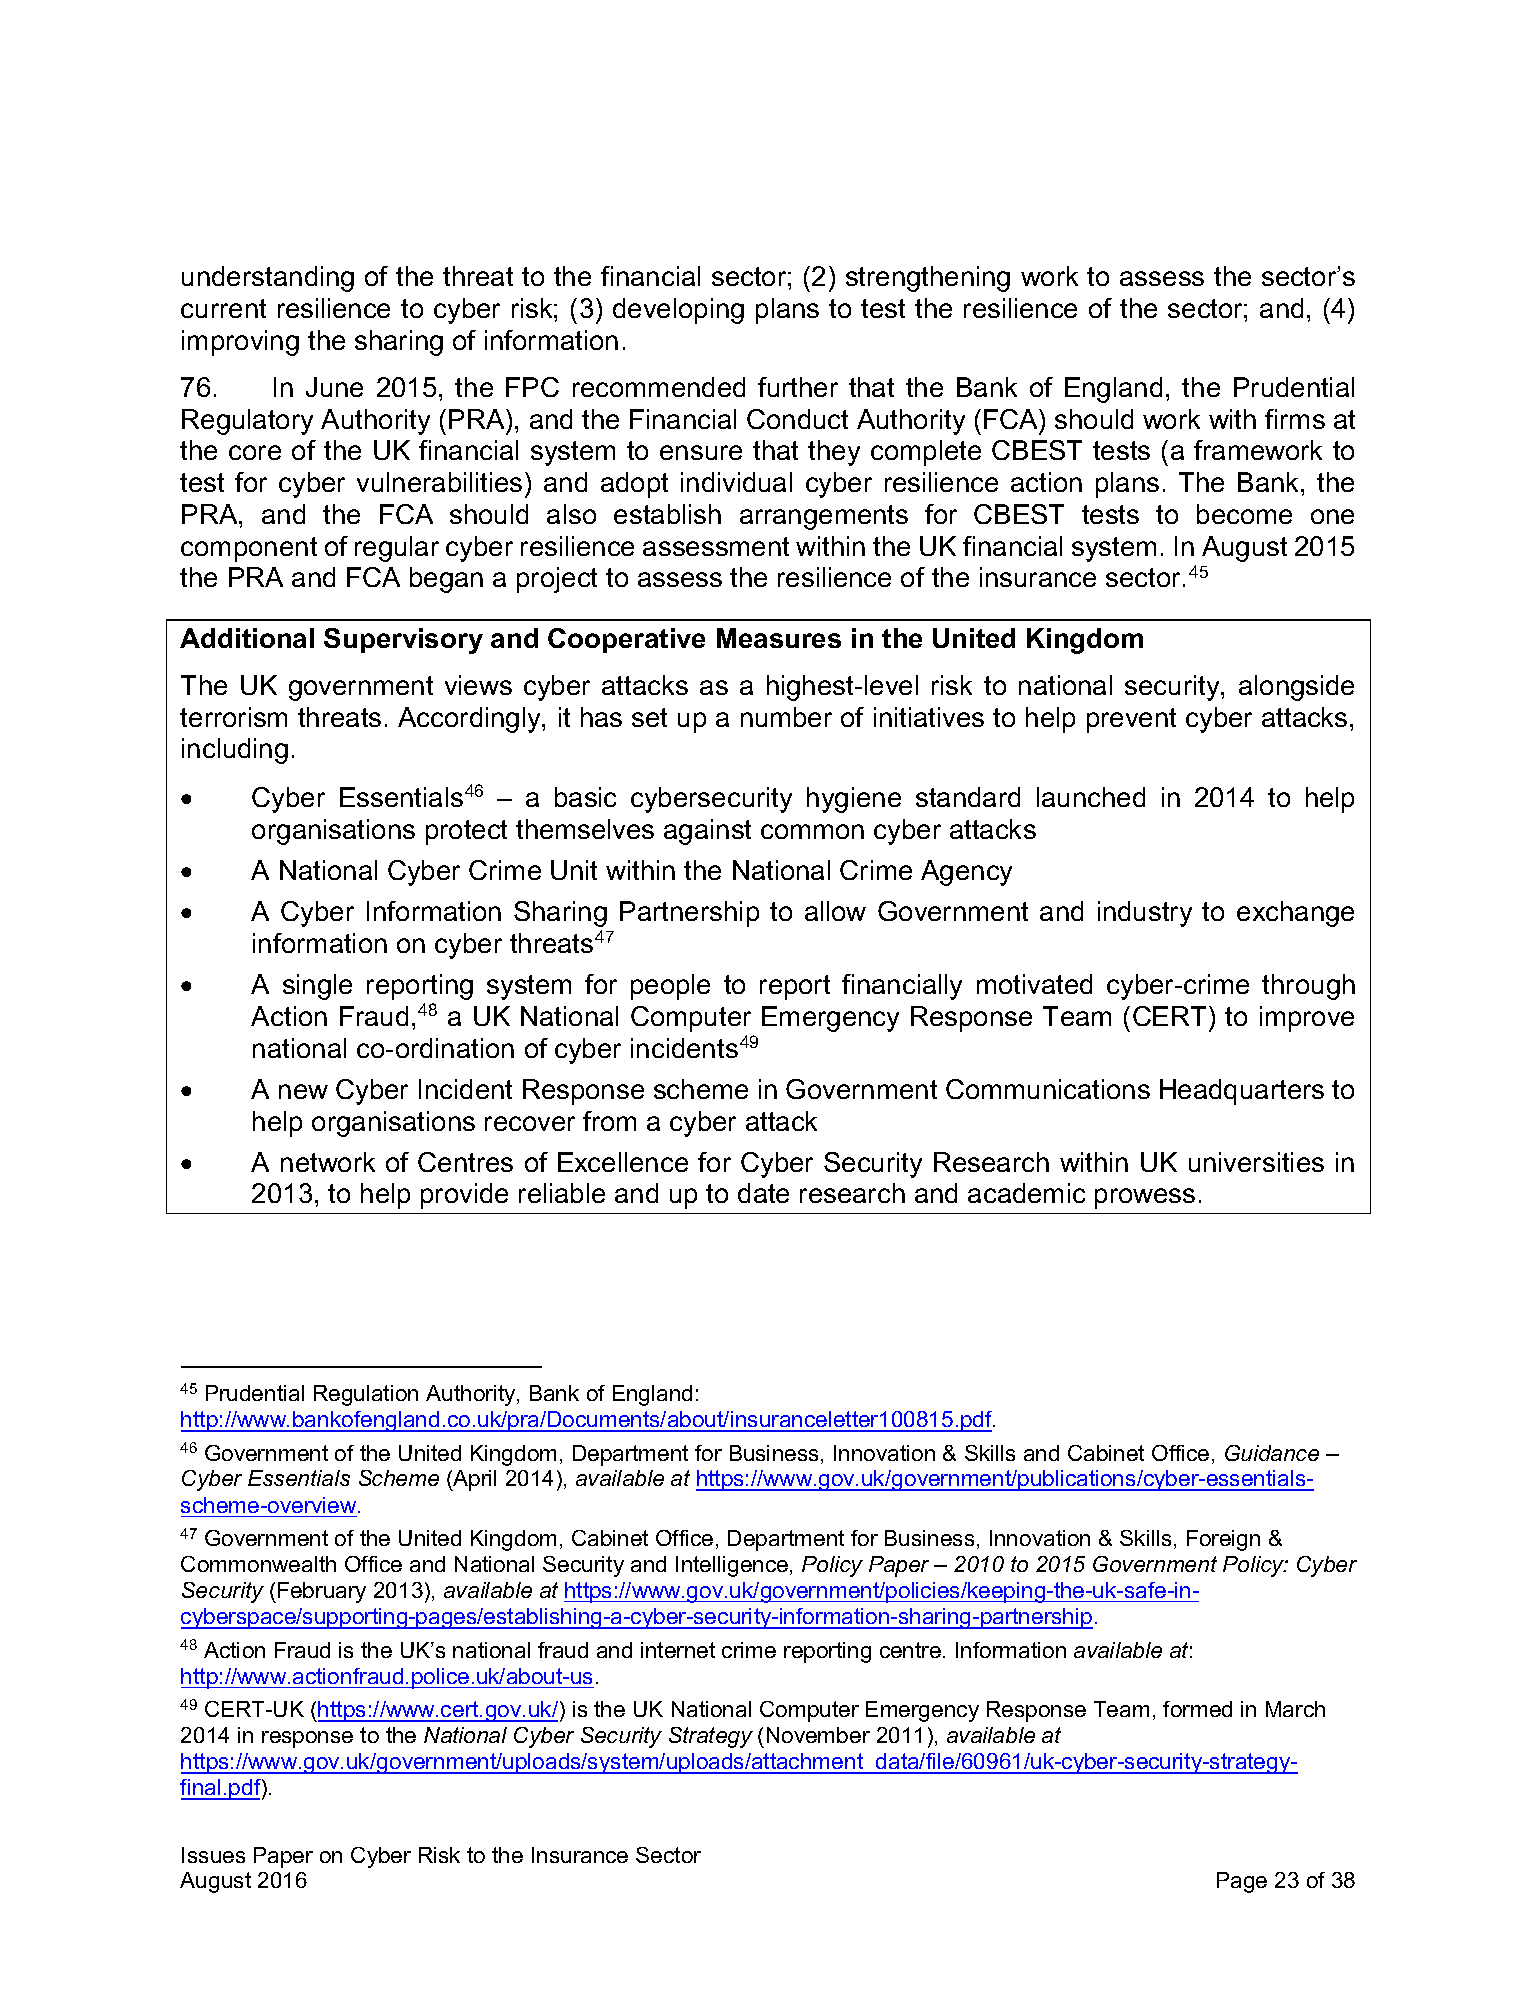 This screenshot has width=1537, height=1989. Describe the element at coordinates (1272, 1453) in the screenshot. I see `Guidance` at that location.
